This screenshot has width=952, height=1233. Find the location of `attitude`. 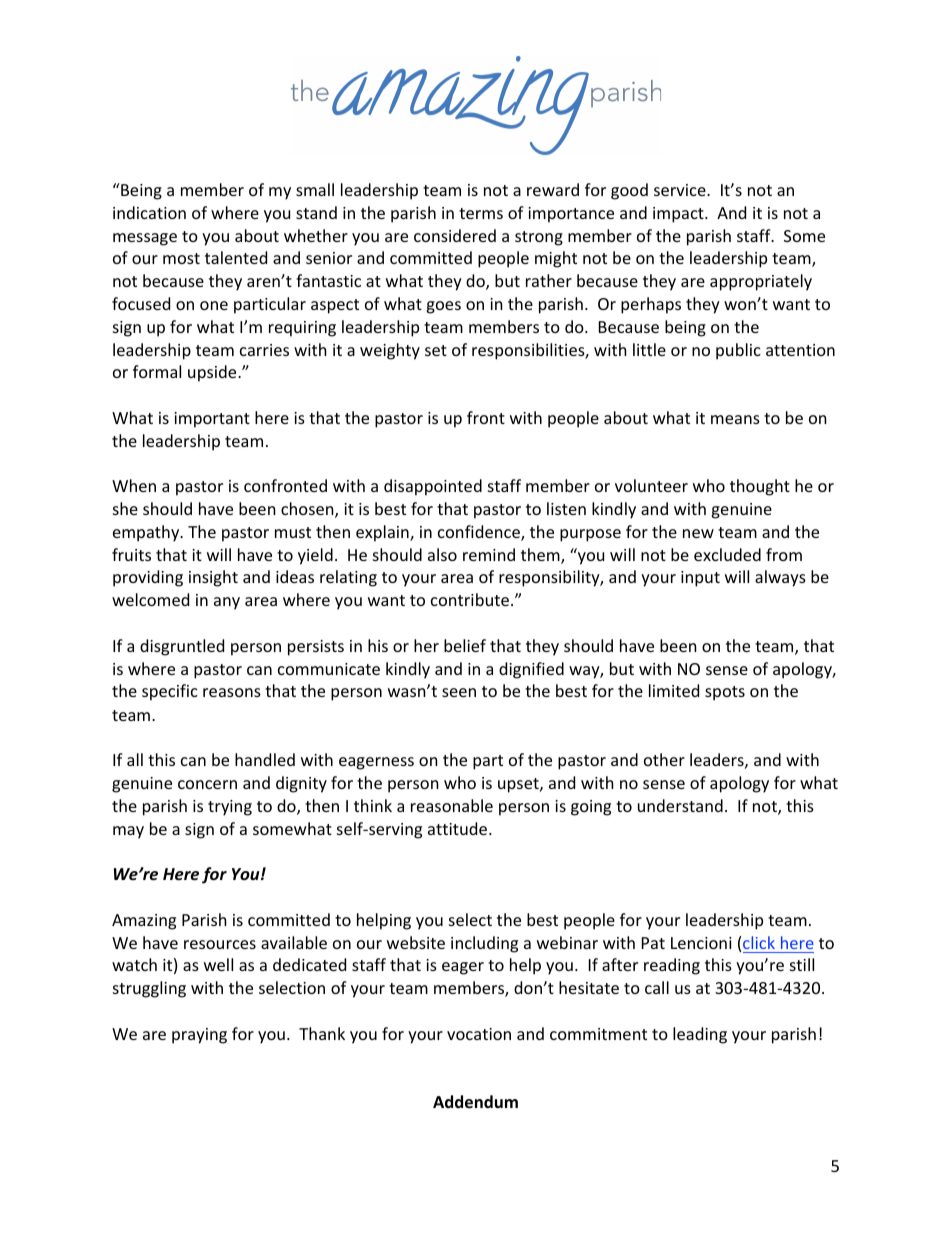

attitude is located at coordinates (459, 828).
